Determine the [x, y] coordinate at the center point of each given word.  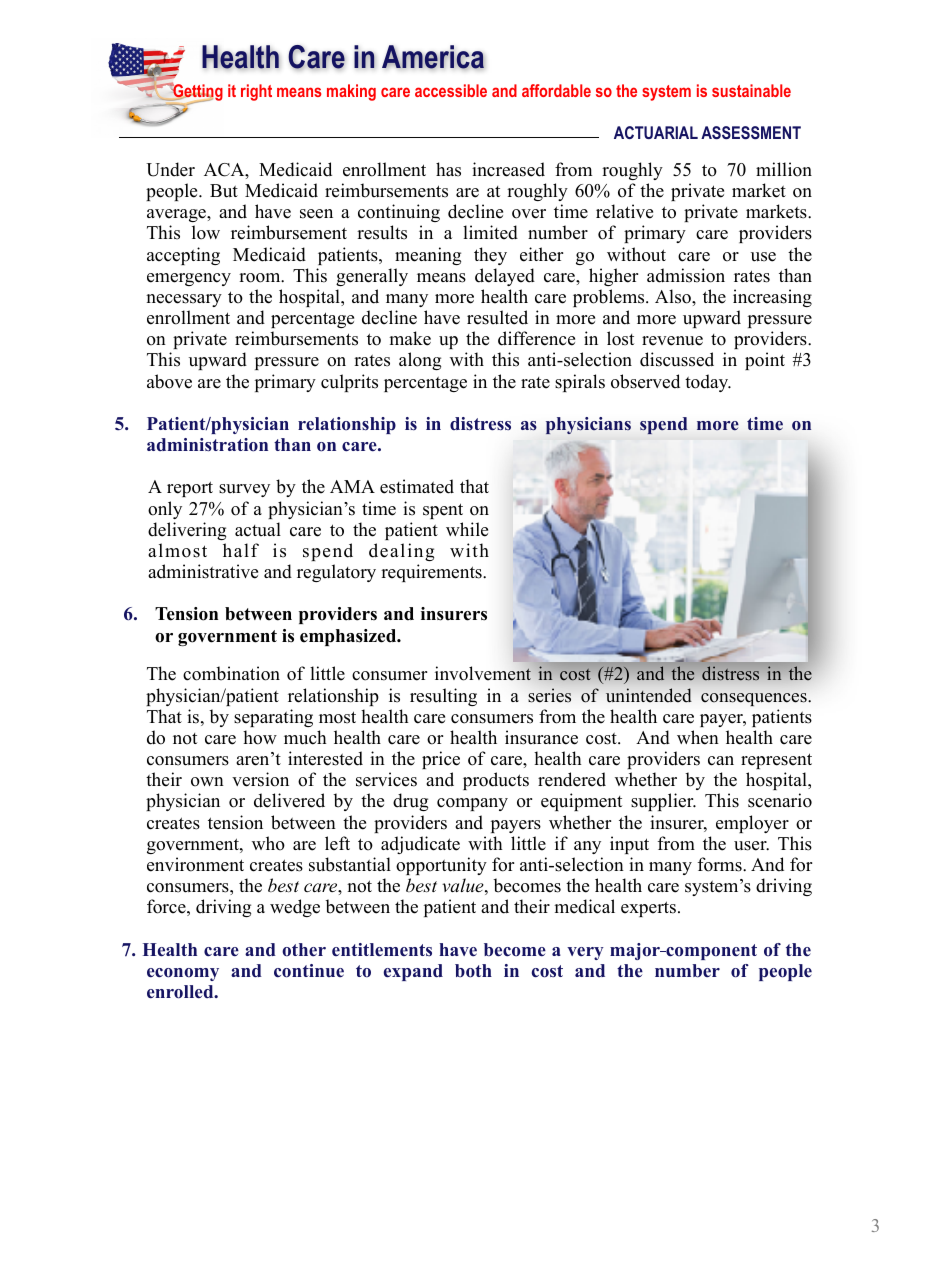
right [256, 92]
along [420, 361]
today [708, 383]
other [304, 950]
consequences [755, 699]
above [169, 381]
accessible [451, 90]
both [473, 971]
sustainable [751, 90]
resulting [443, 697]
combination [231, 673]
